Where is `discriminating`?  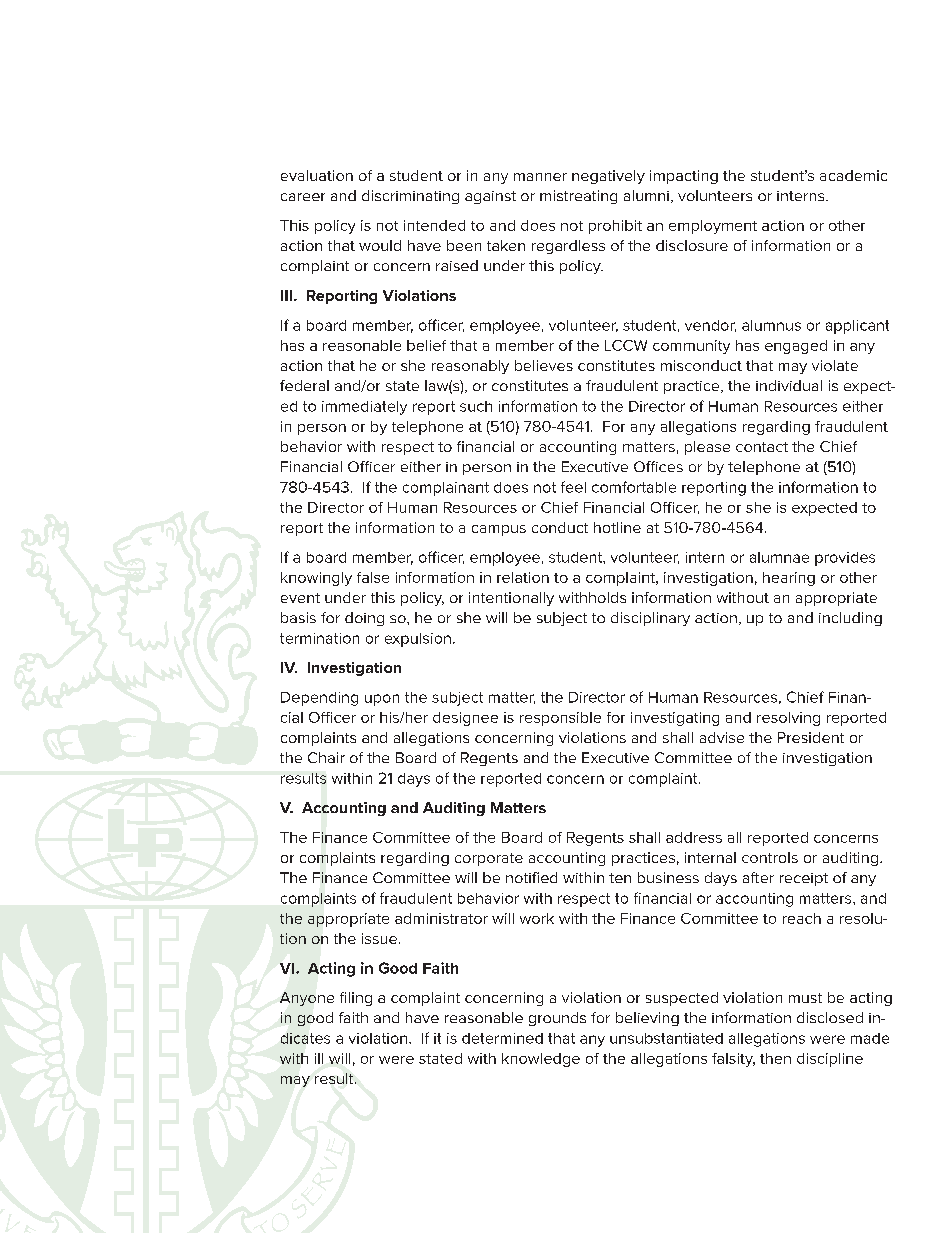 discriminating is located at coordinates (410, 197).
